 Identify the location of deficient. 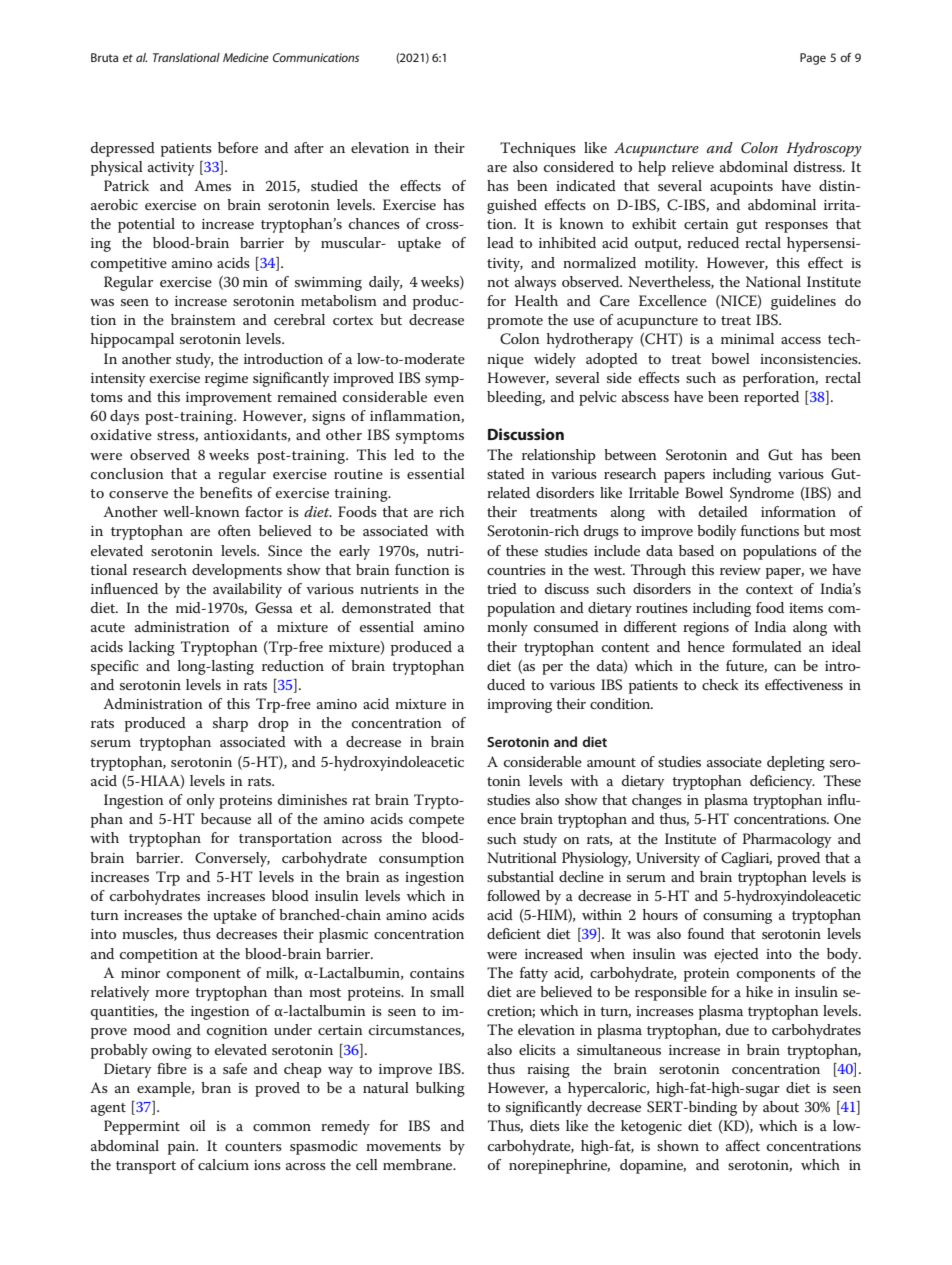
(514, 933).
